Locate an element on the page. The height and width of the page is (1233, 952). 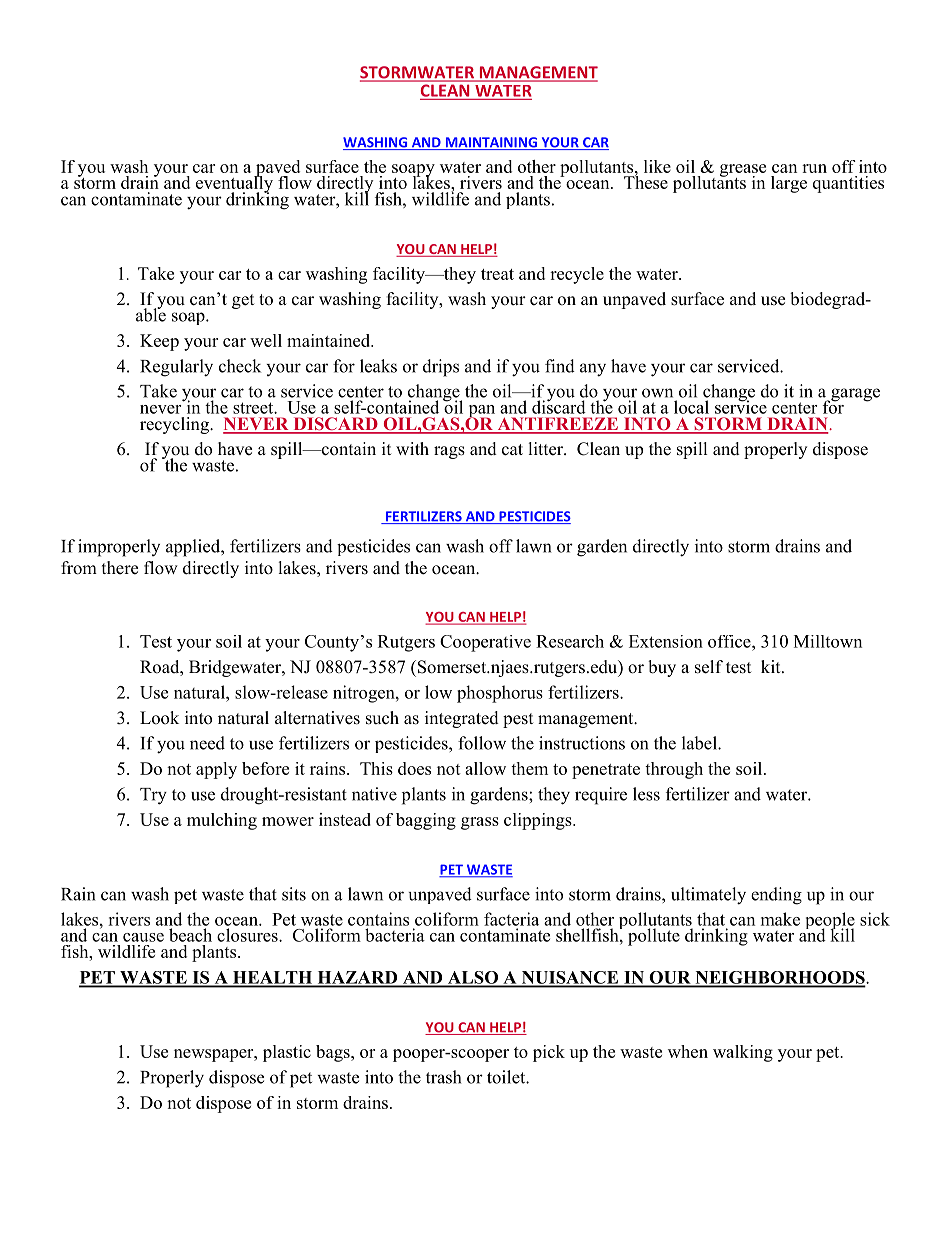
MAINTAINING is located at coordinates (491, 143).
